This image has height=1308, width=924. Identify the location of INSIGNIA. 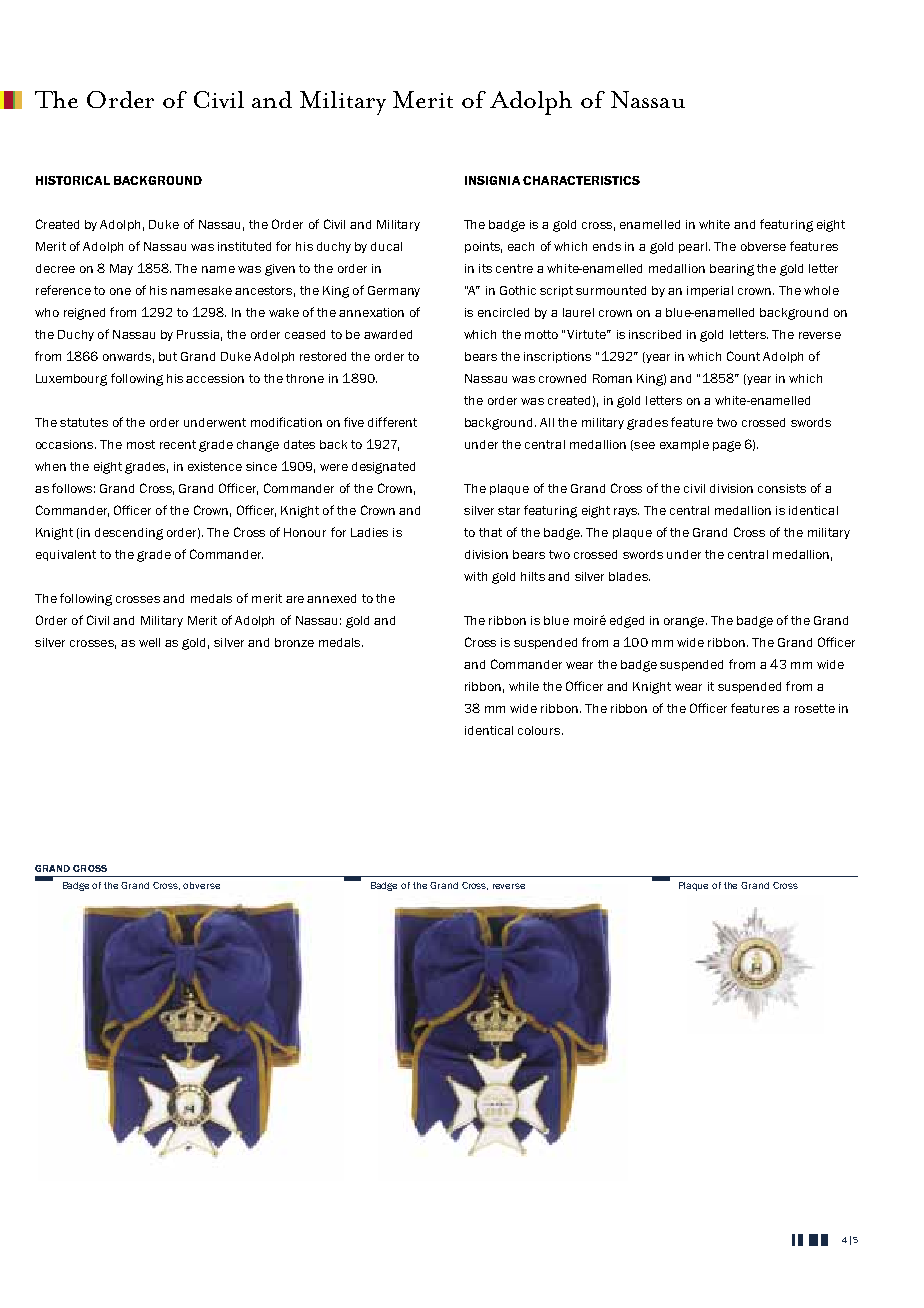
(492, 180).
